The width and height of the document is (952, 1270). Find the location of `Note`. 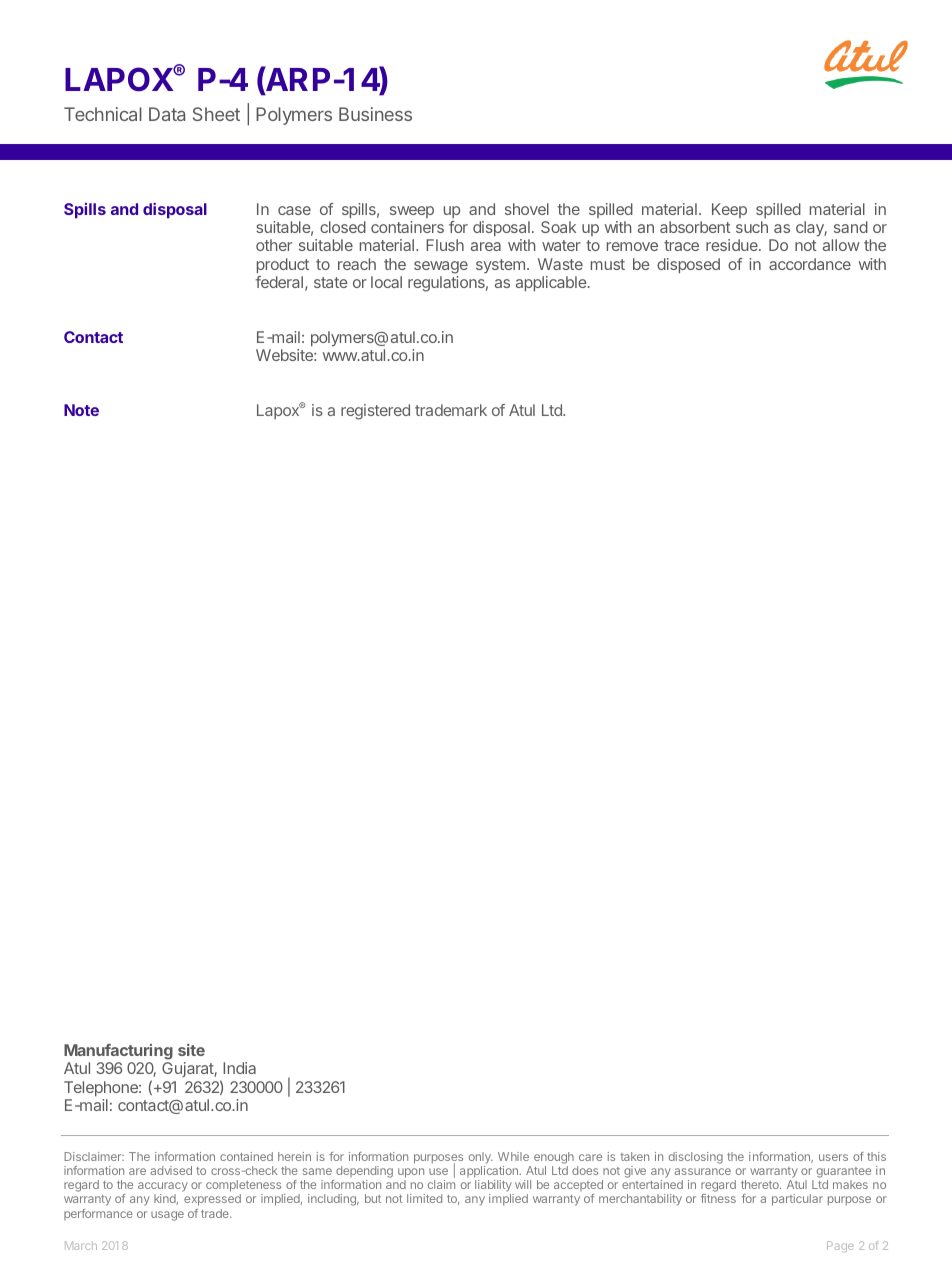

Note is located at coordinates (81, 410).
